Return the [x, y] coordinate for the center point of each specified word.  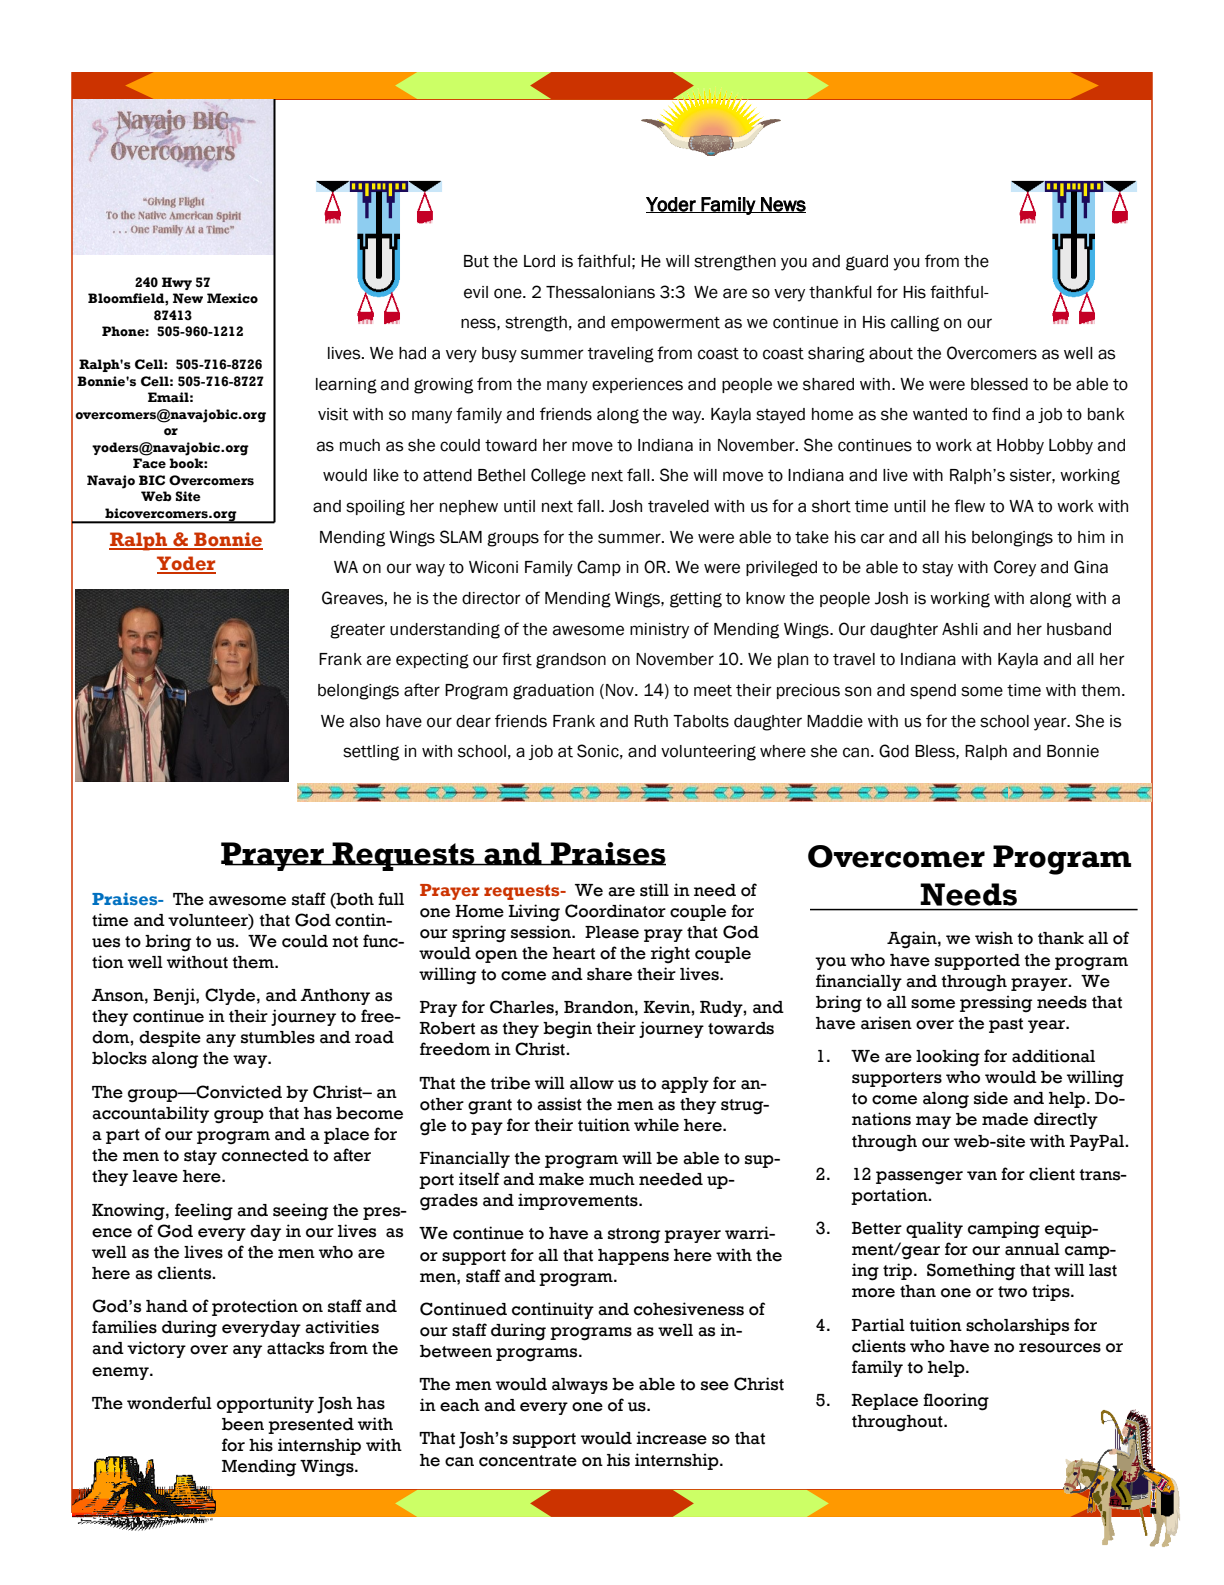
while [656, 1125]
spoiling [375, 508]
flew [969, 506]
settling [371, 753]
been [243, 1424]
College [558, 476]
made [1005, 1119]
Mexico [232, 298]
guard [867, 263]
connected [265, 1155]
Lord [539, 261]
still [654, 890]
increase [671, 1438]
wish [994, 938]
